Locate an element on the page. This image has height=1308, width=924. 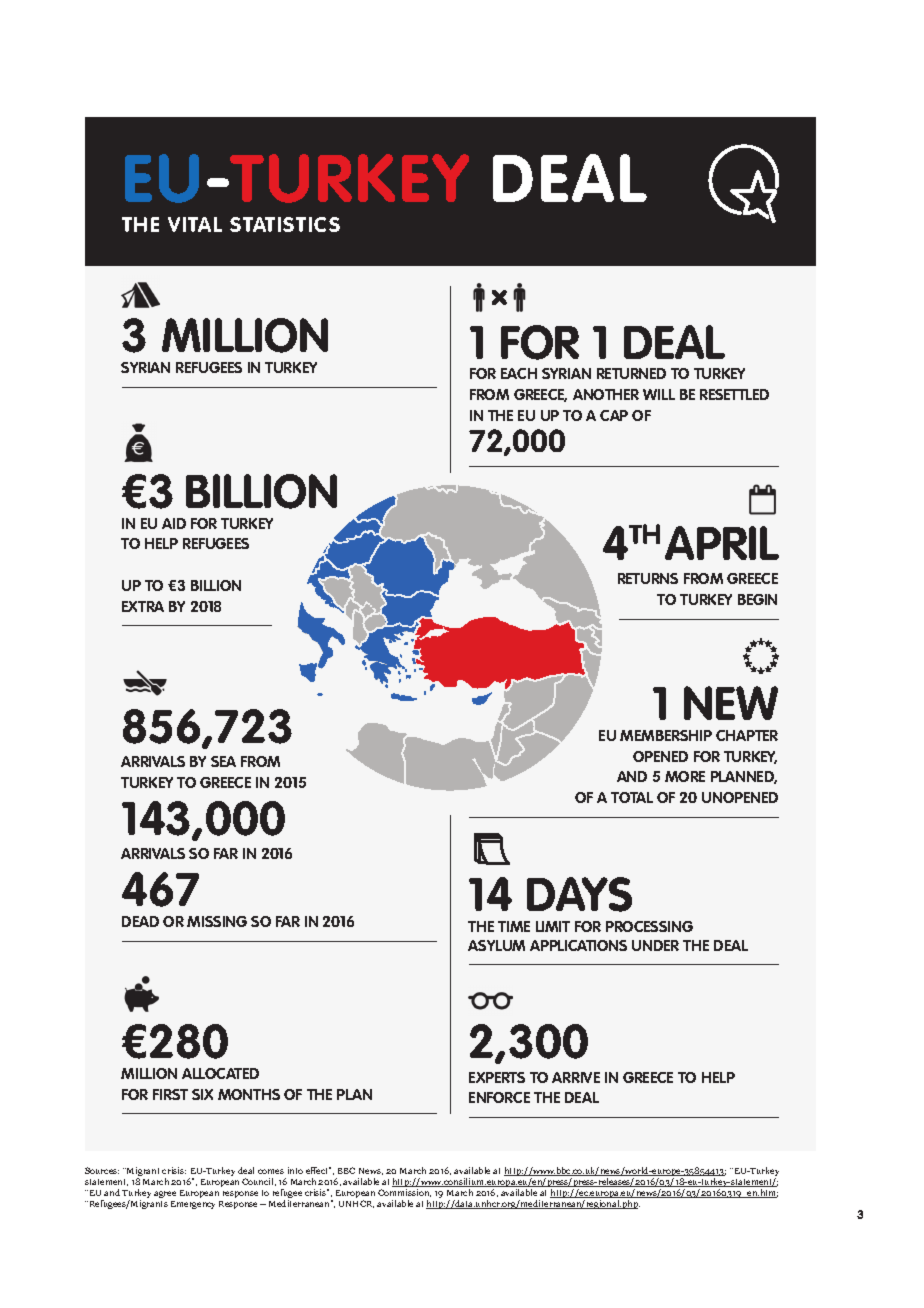
MEMBERSHIP is located at coordinates (666, 735).
